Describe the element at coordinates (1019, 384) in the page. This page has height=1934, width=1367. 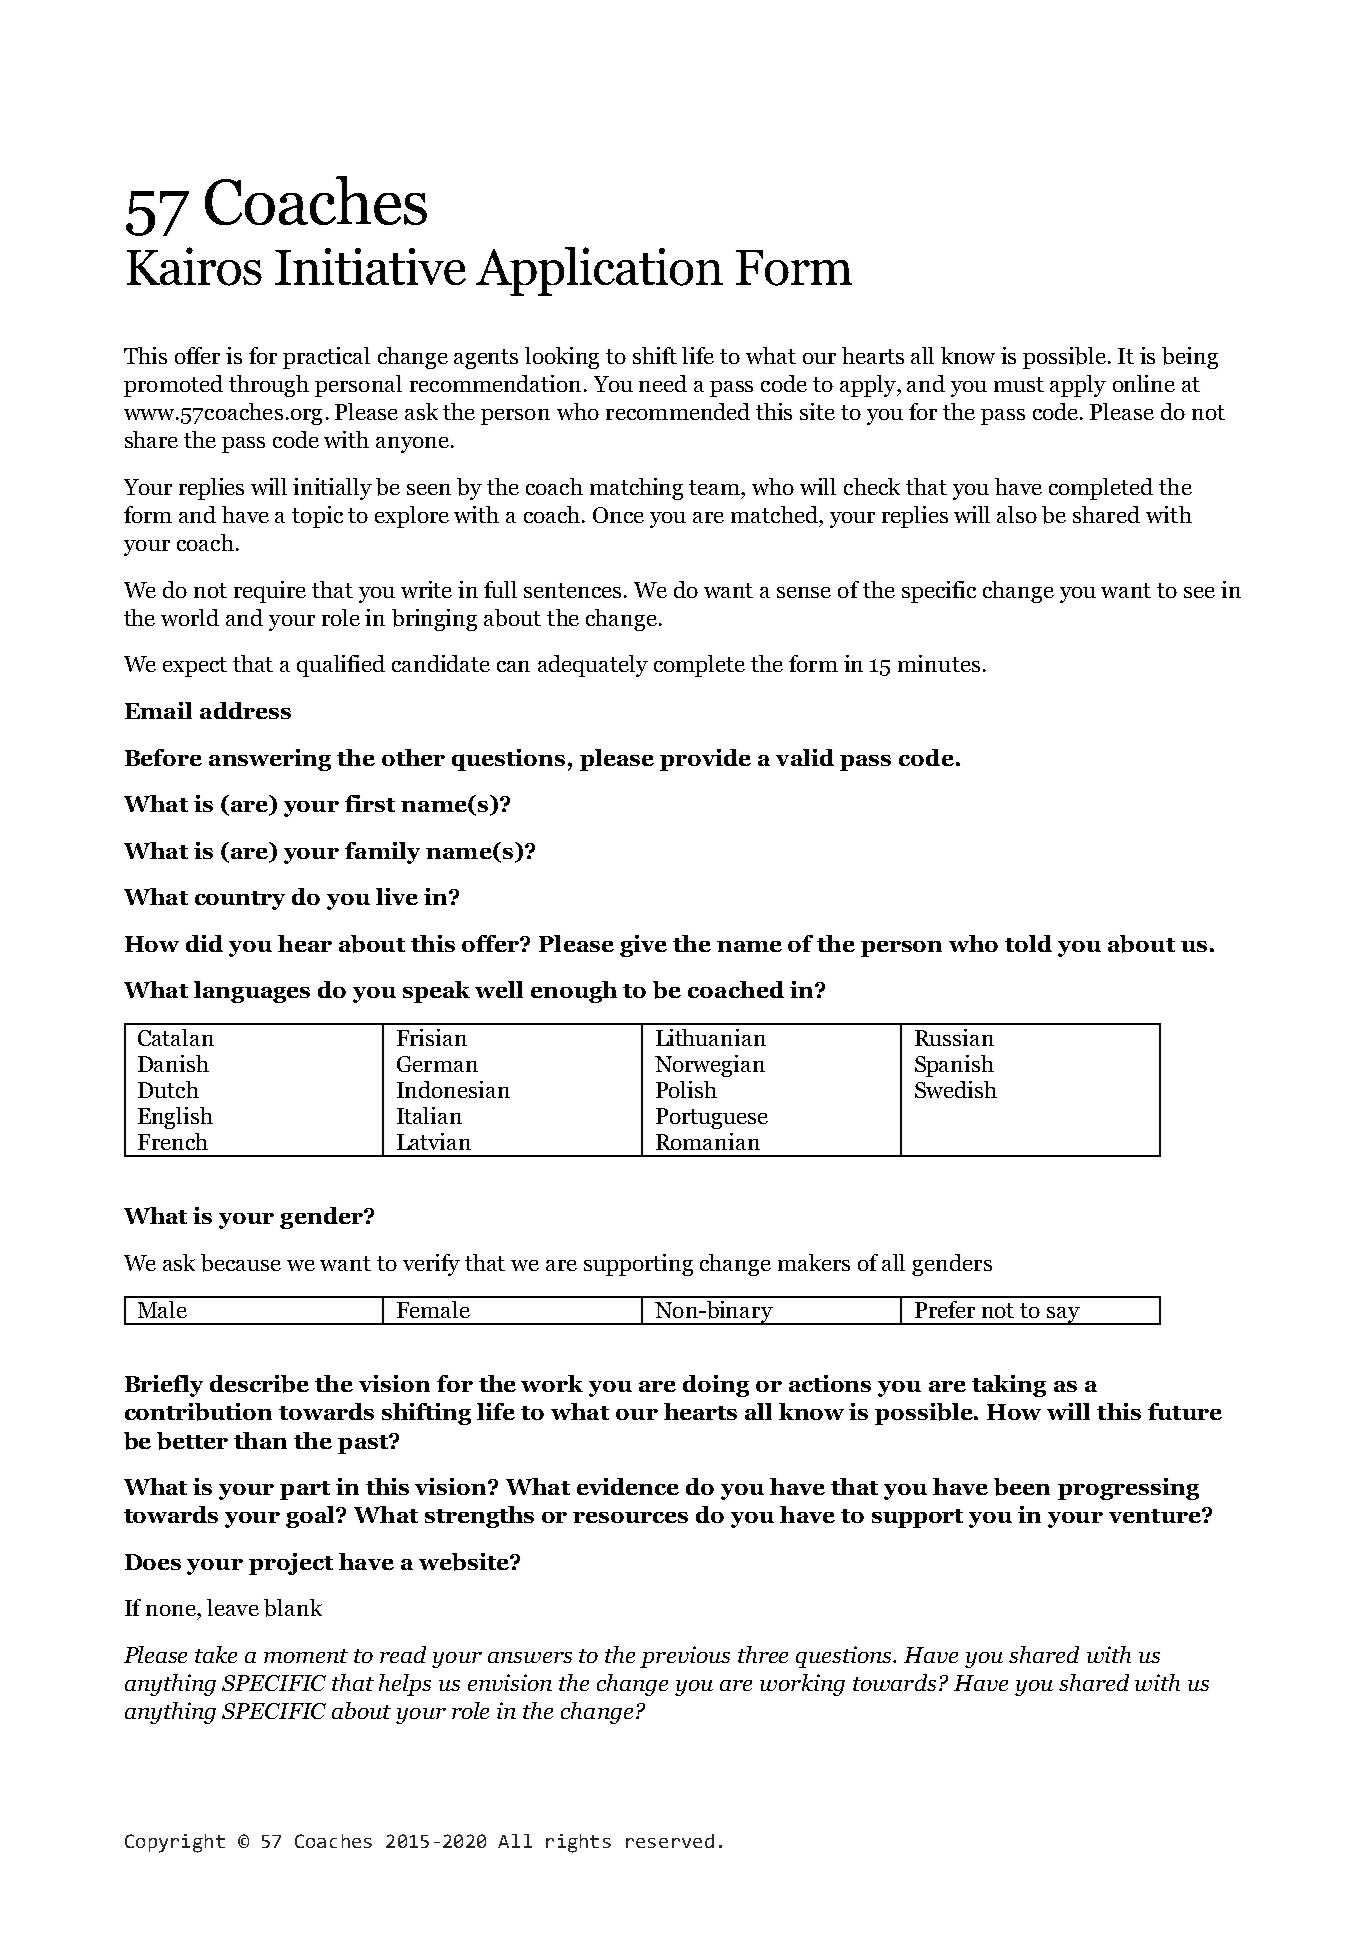
I see `must` at that location.
